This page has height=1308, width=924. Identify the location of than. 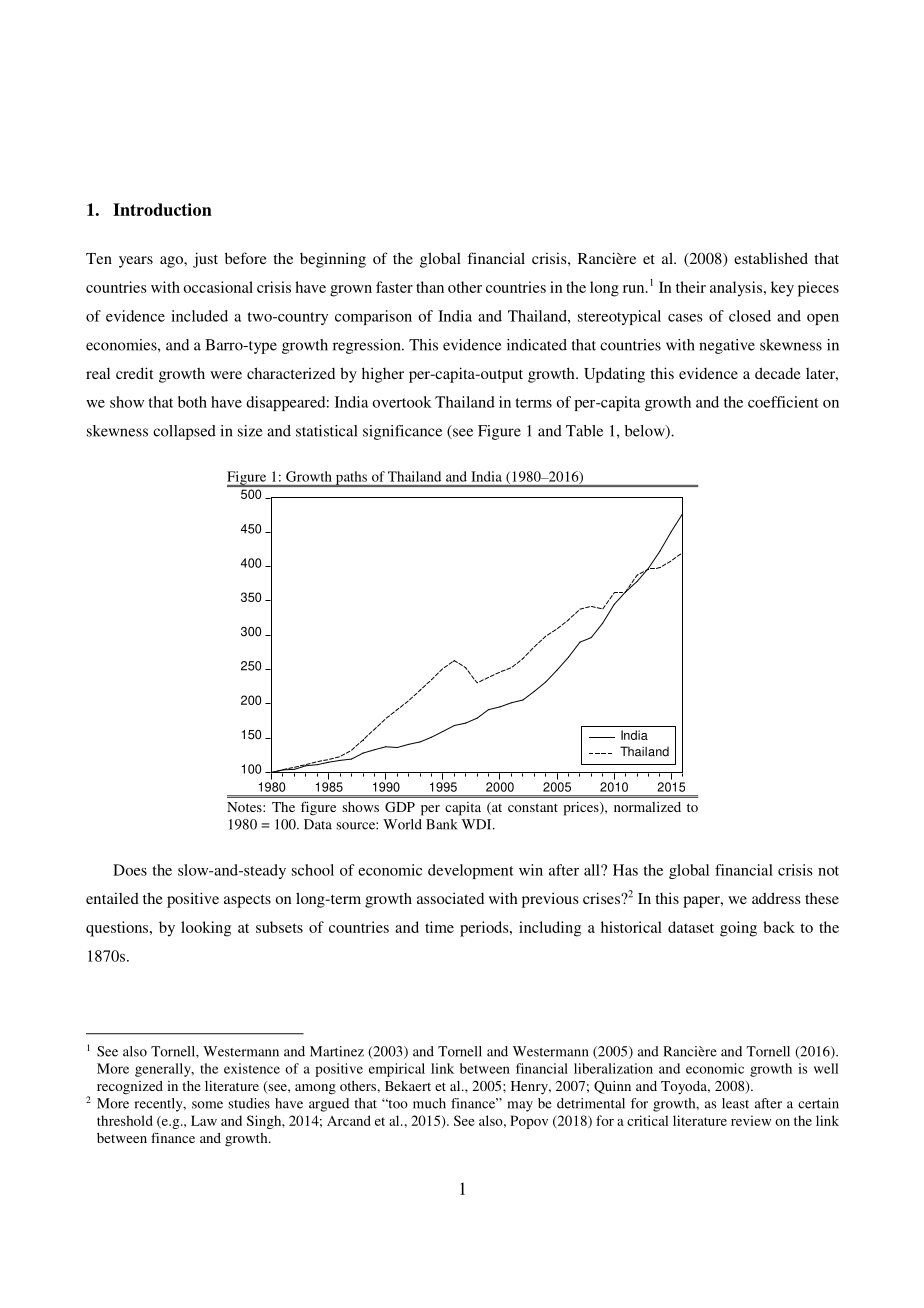
(430, 287).
